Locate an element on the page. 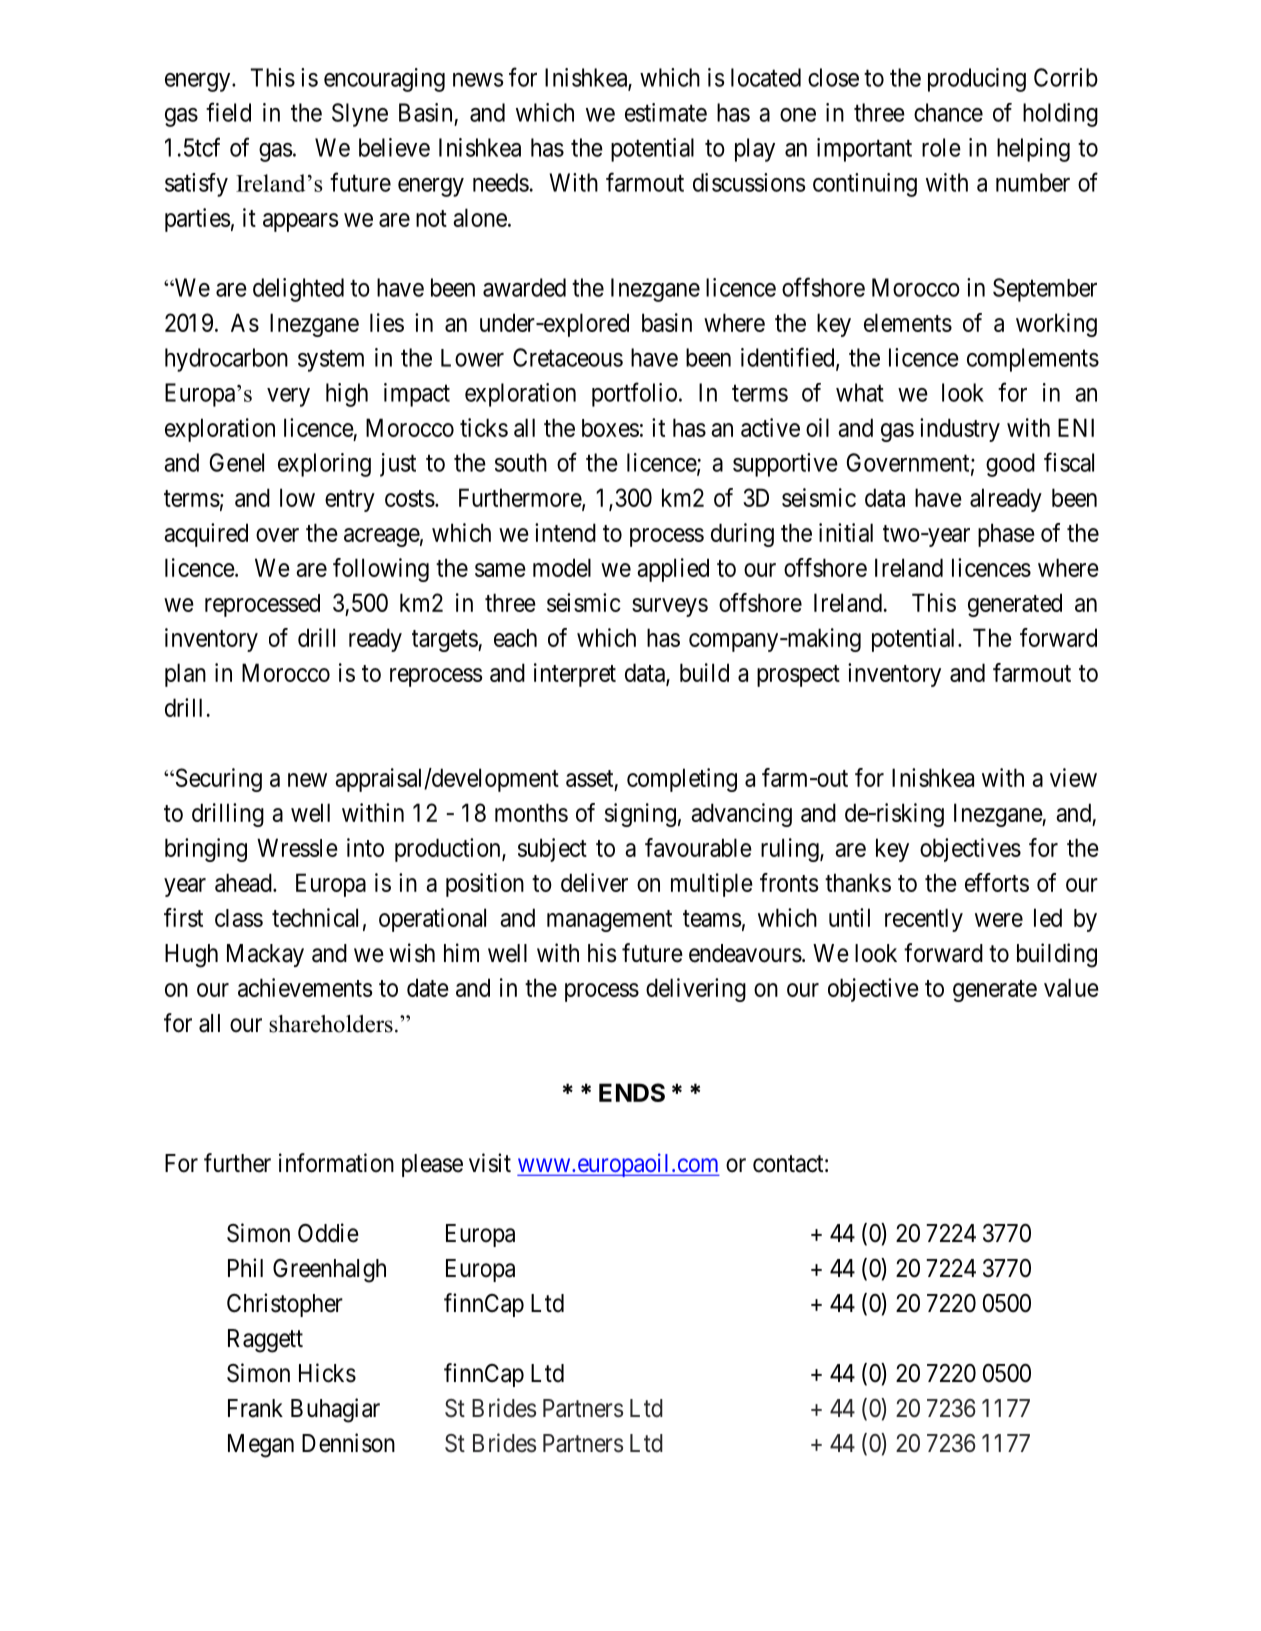 This document has width=1261, height=1631. Dennison is located at coordinates (348, 1443).
